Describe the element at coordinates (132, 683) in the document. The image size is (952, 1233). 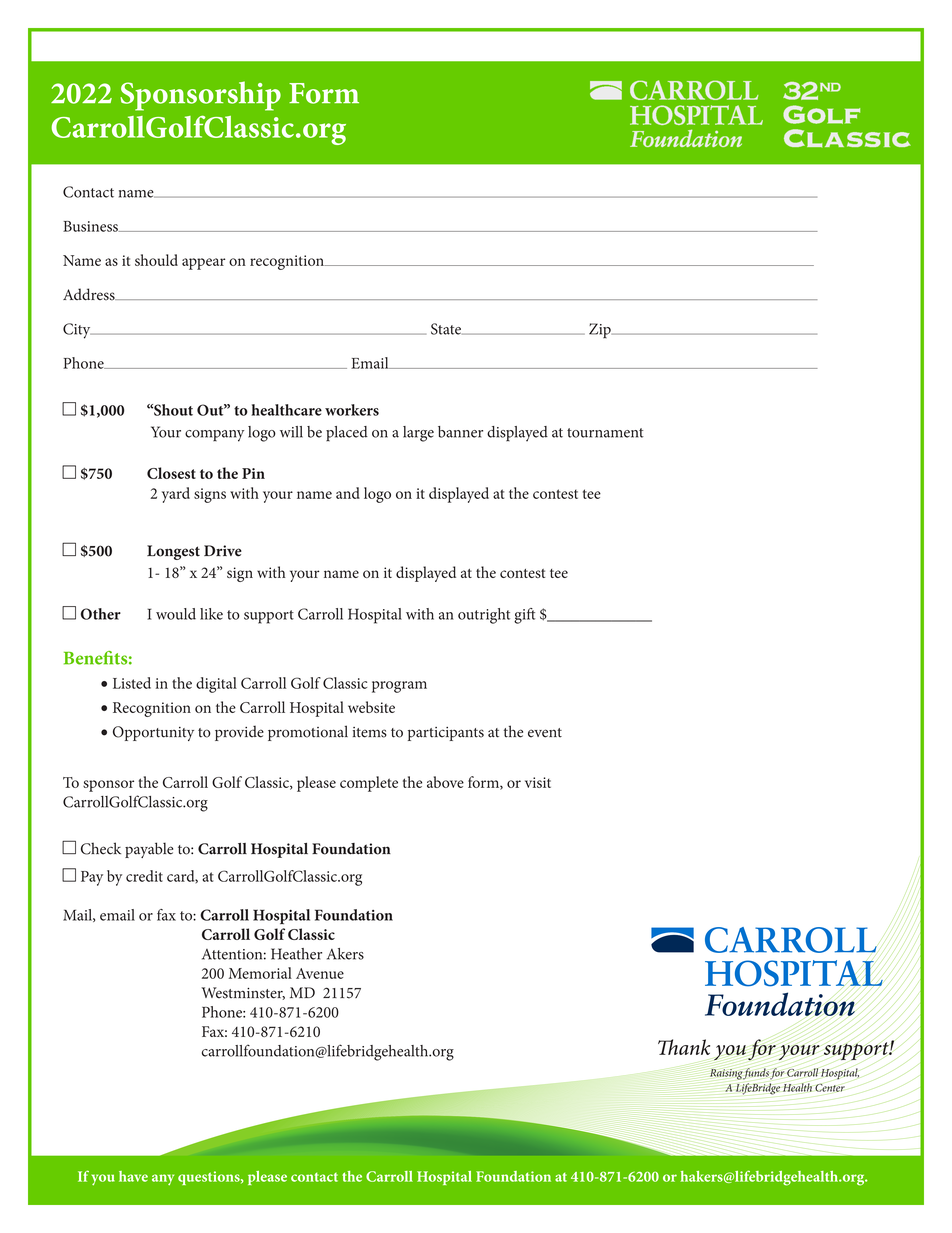
I see `Listed` at that location.
